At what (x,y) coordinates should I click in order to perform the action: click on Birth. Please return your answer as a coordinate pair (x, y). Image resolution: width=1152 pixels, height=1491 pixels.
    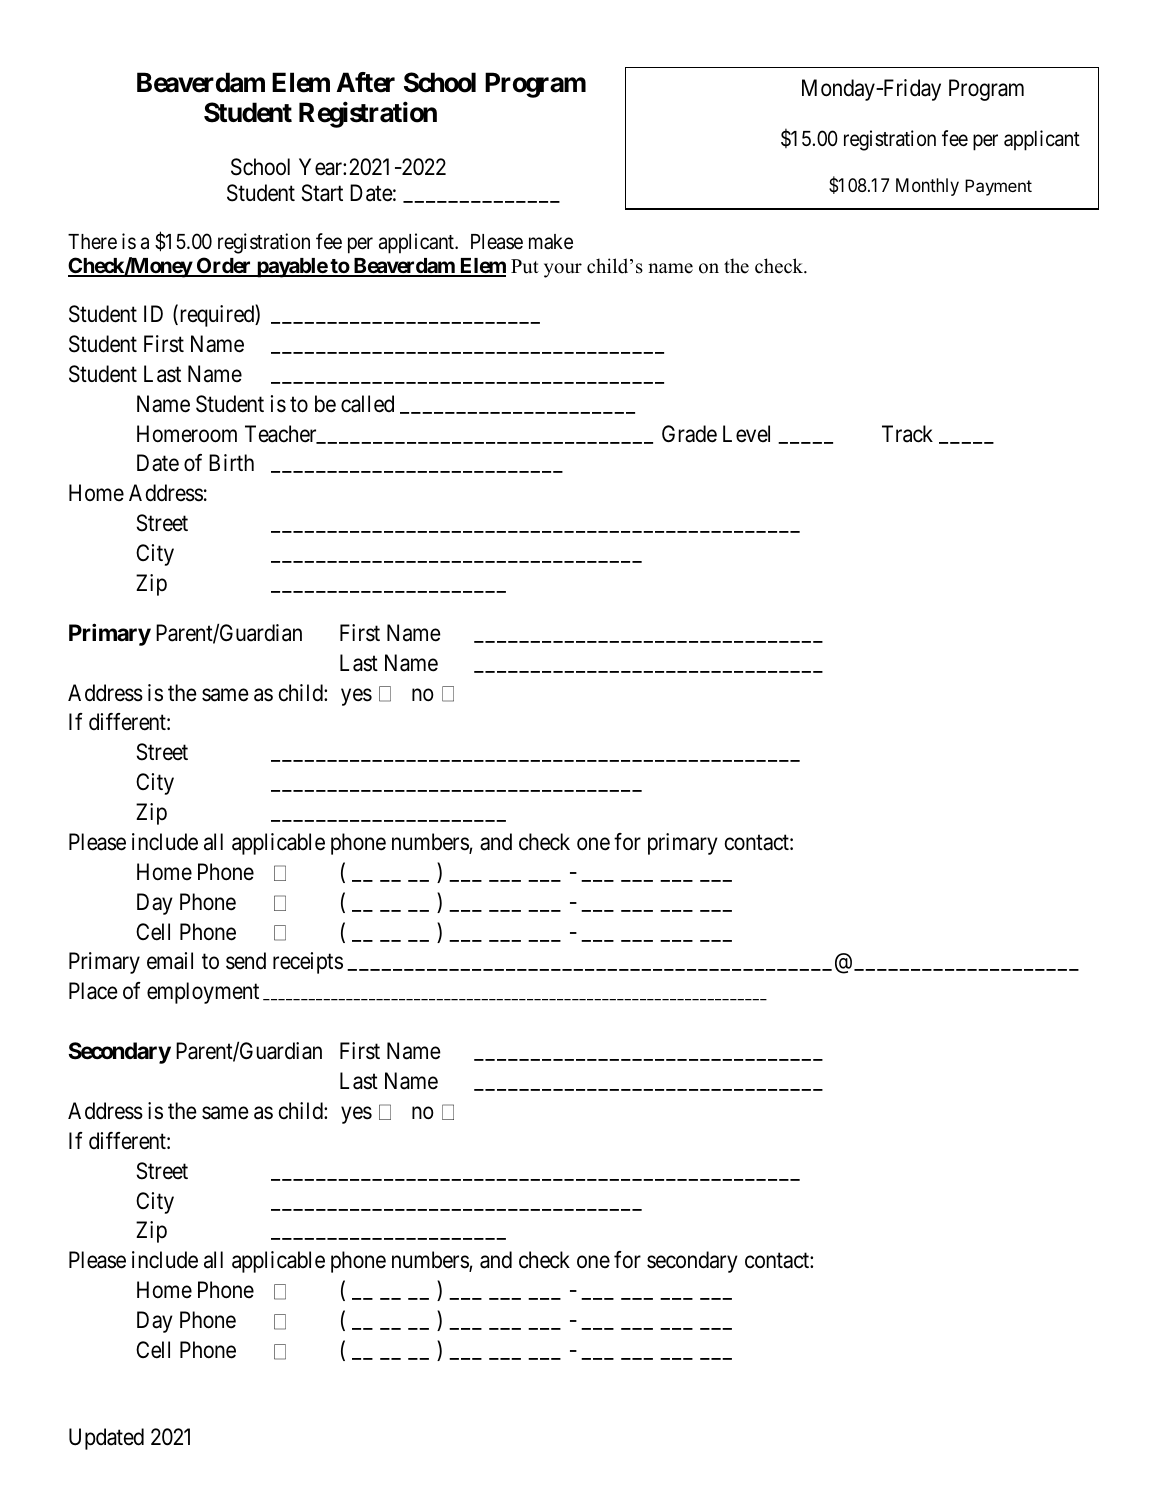
    Looking at the image, I should click on (231, 462).
